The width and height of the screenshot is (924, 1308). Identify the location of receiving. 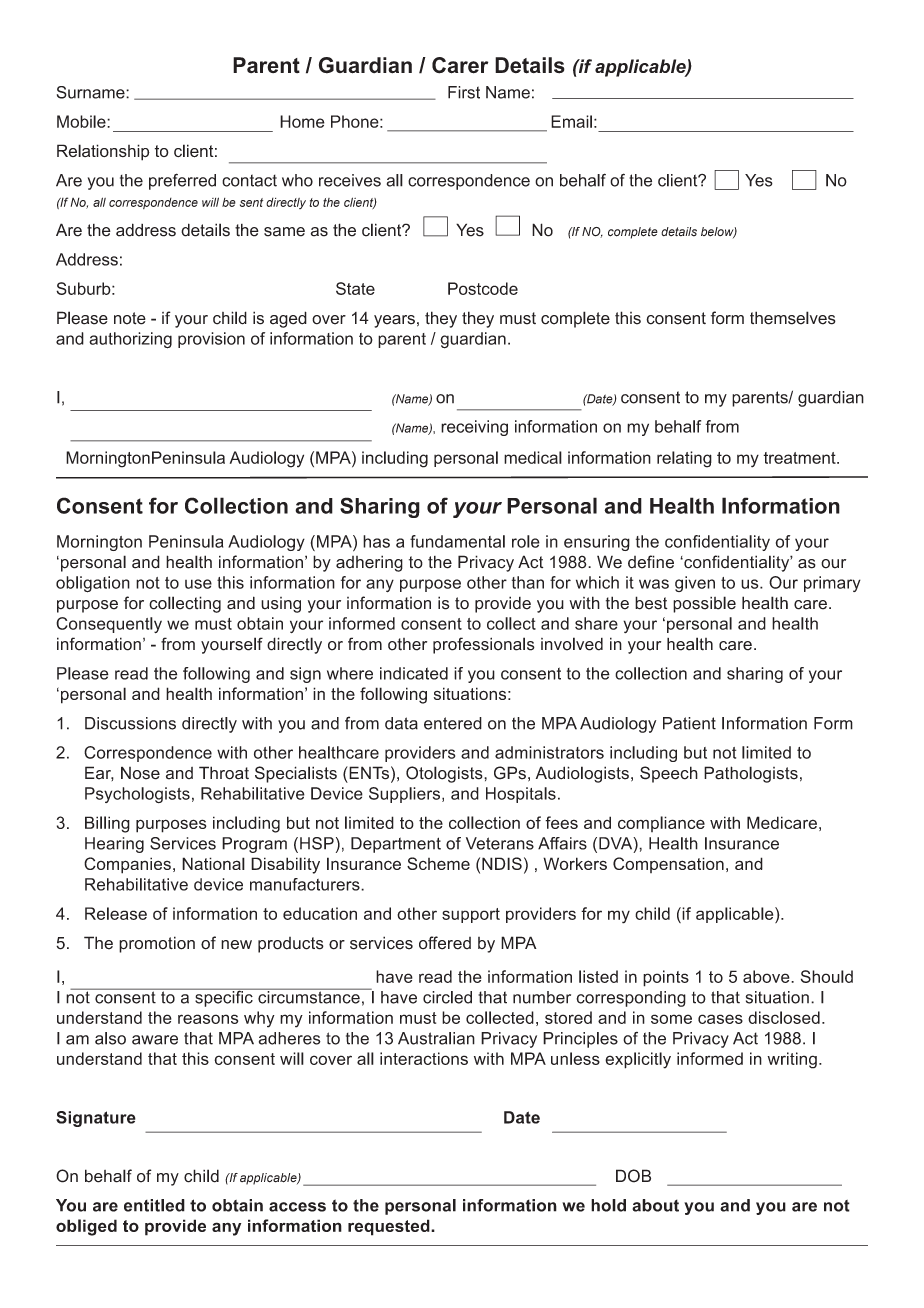
(474, 428).
